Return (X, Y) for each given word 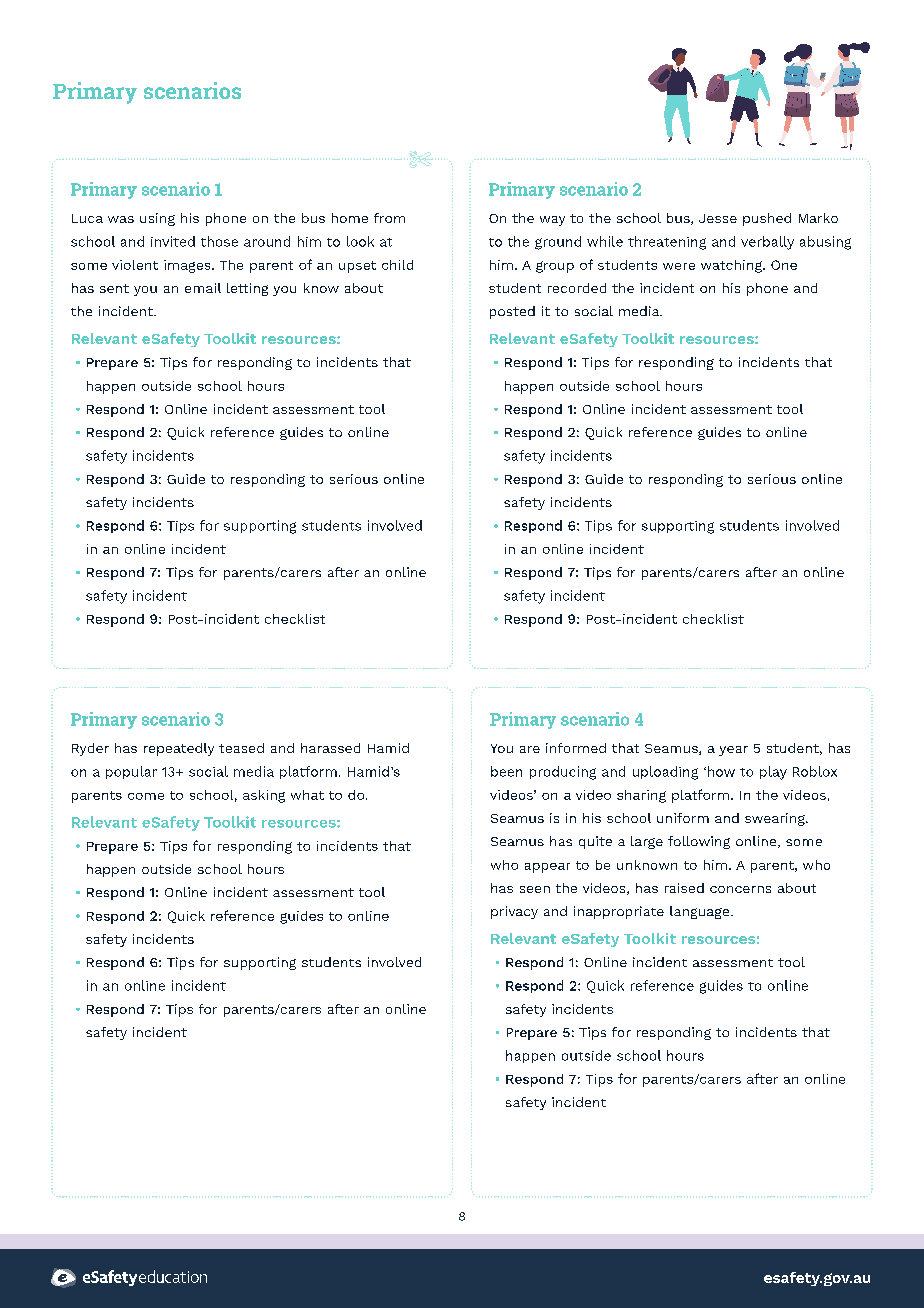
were (679, 266)
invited (173, 241)
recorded (577, 288)
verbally (767, 243)
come (146, 796)
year (733, 751)
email (203, 288)
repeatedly (179, 749)
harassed (330, 748)
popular (131, 772)
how (721, 771)
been (506, 771)
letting (247, 289)
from (389, 218)
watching (732, 266)
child (397, 265)
